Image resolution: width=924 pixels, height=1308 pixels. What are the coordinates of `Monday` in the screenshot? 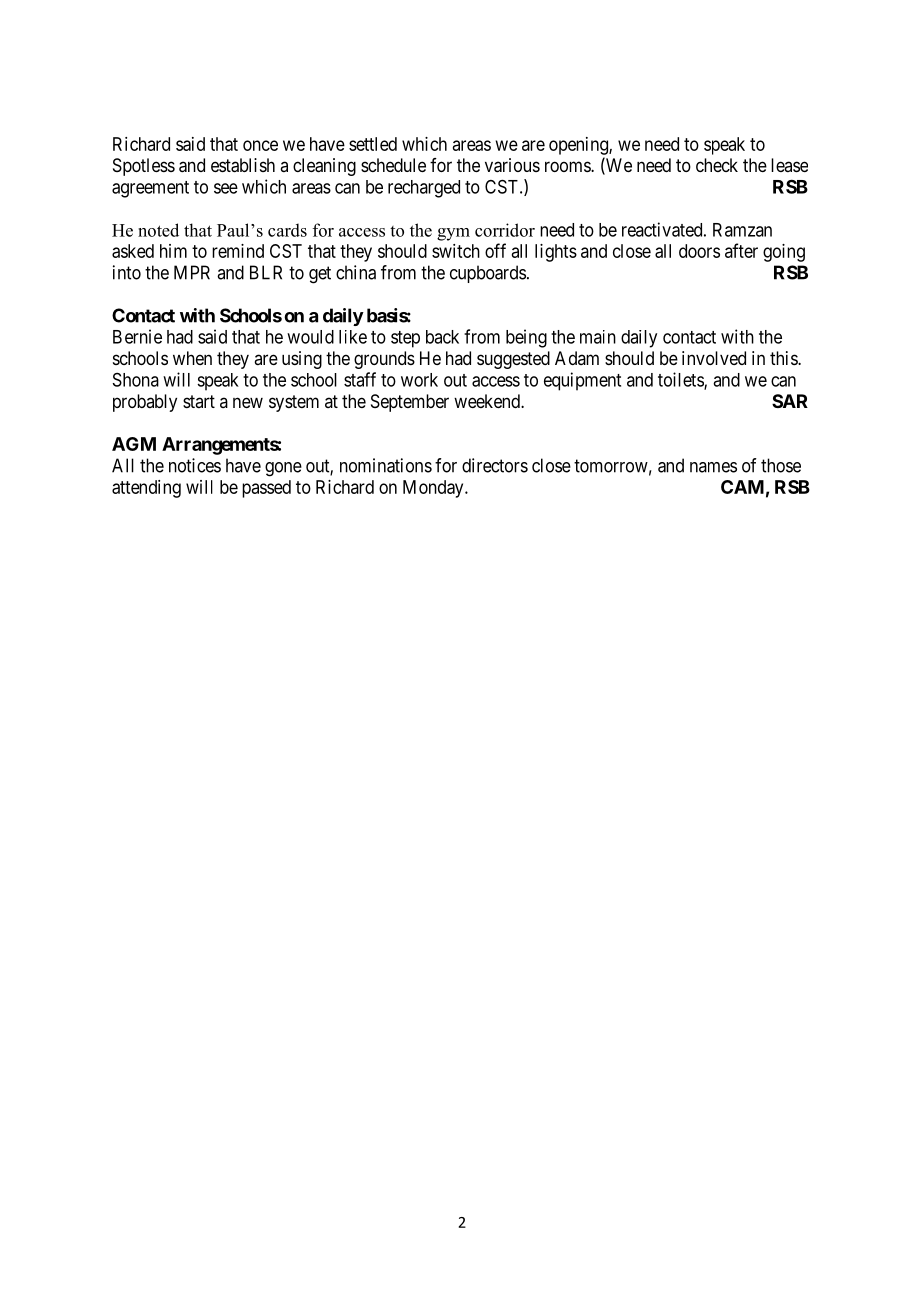 It's located at (434, 489).
